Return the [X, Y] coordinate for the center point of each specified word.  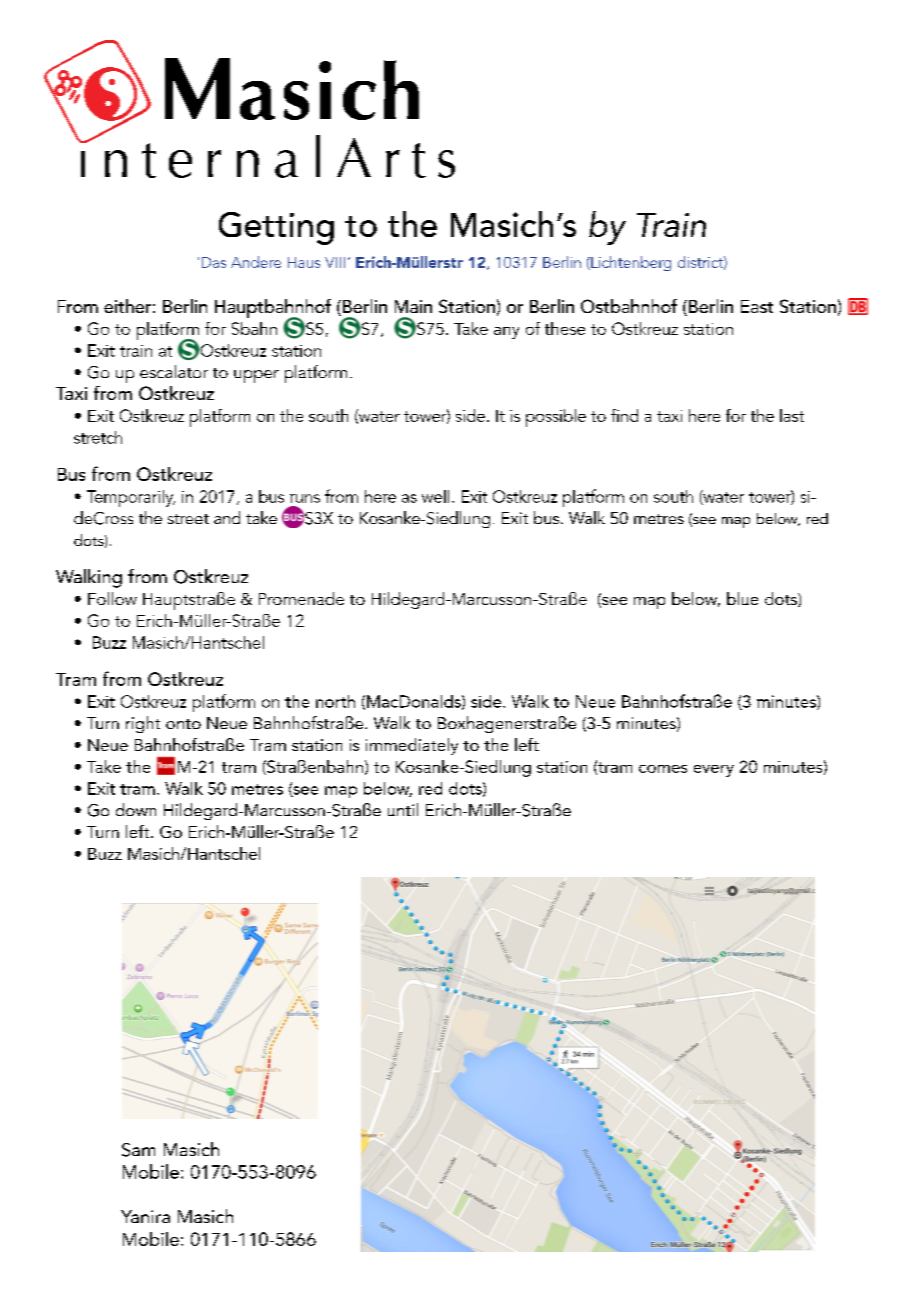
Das [214, 262]
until [403, 809]
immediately [412, 746]
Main [413, 306]
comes [663, 769]
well [435, 496]
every [714, 771]
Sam [138, 1150]
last [792, 415]
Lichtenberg [630, 263]
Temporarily [131, 498]
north [335, 701]
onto [183, 724]
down [136, 809]
